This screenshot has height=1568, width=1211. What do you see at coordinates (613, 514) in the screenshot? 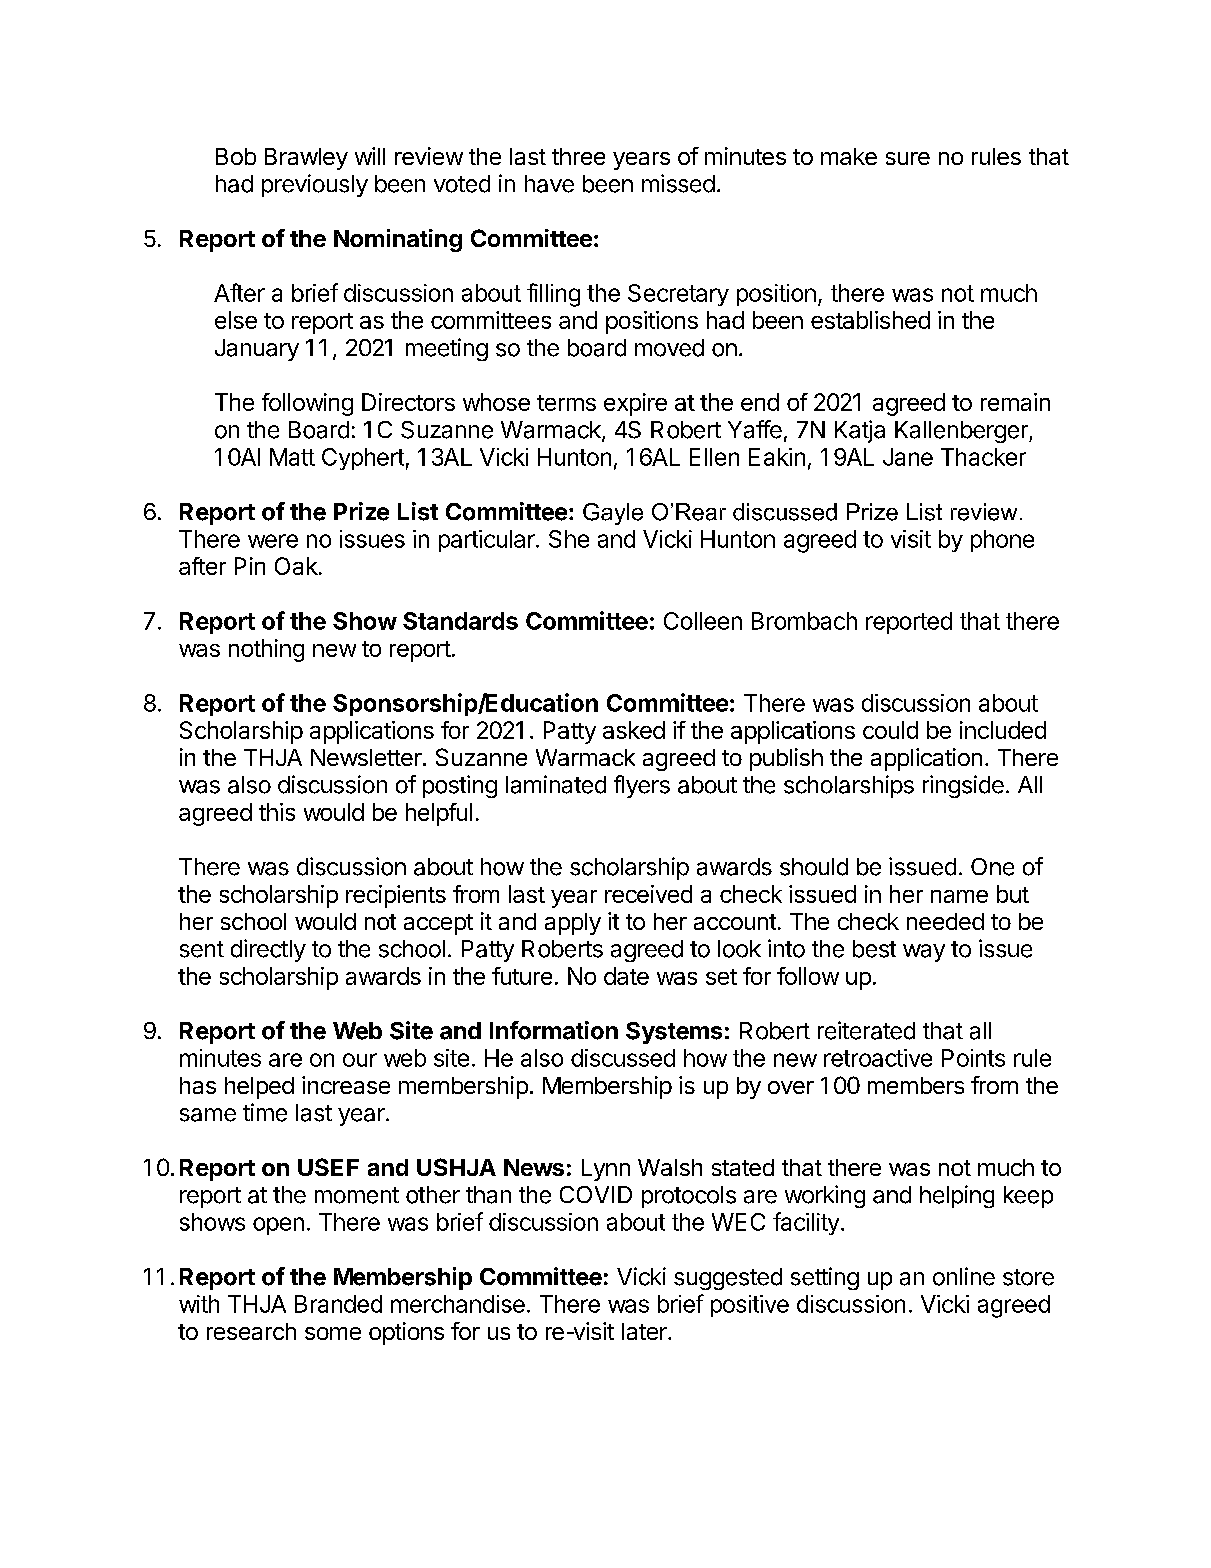
I see `Gayle` at bounding box center [613, 514].
